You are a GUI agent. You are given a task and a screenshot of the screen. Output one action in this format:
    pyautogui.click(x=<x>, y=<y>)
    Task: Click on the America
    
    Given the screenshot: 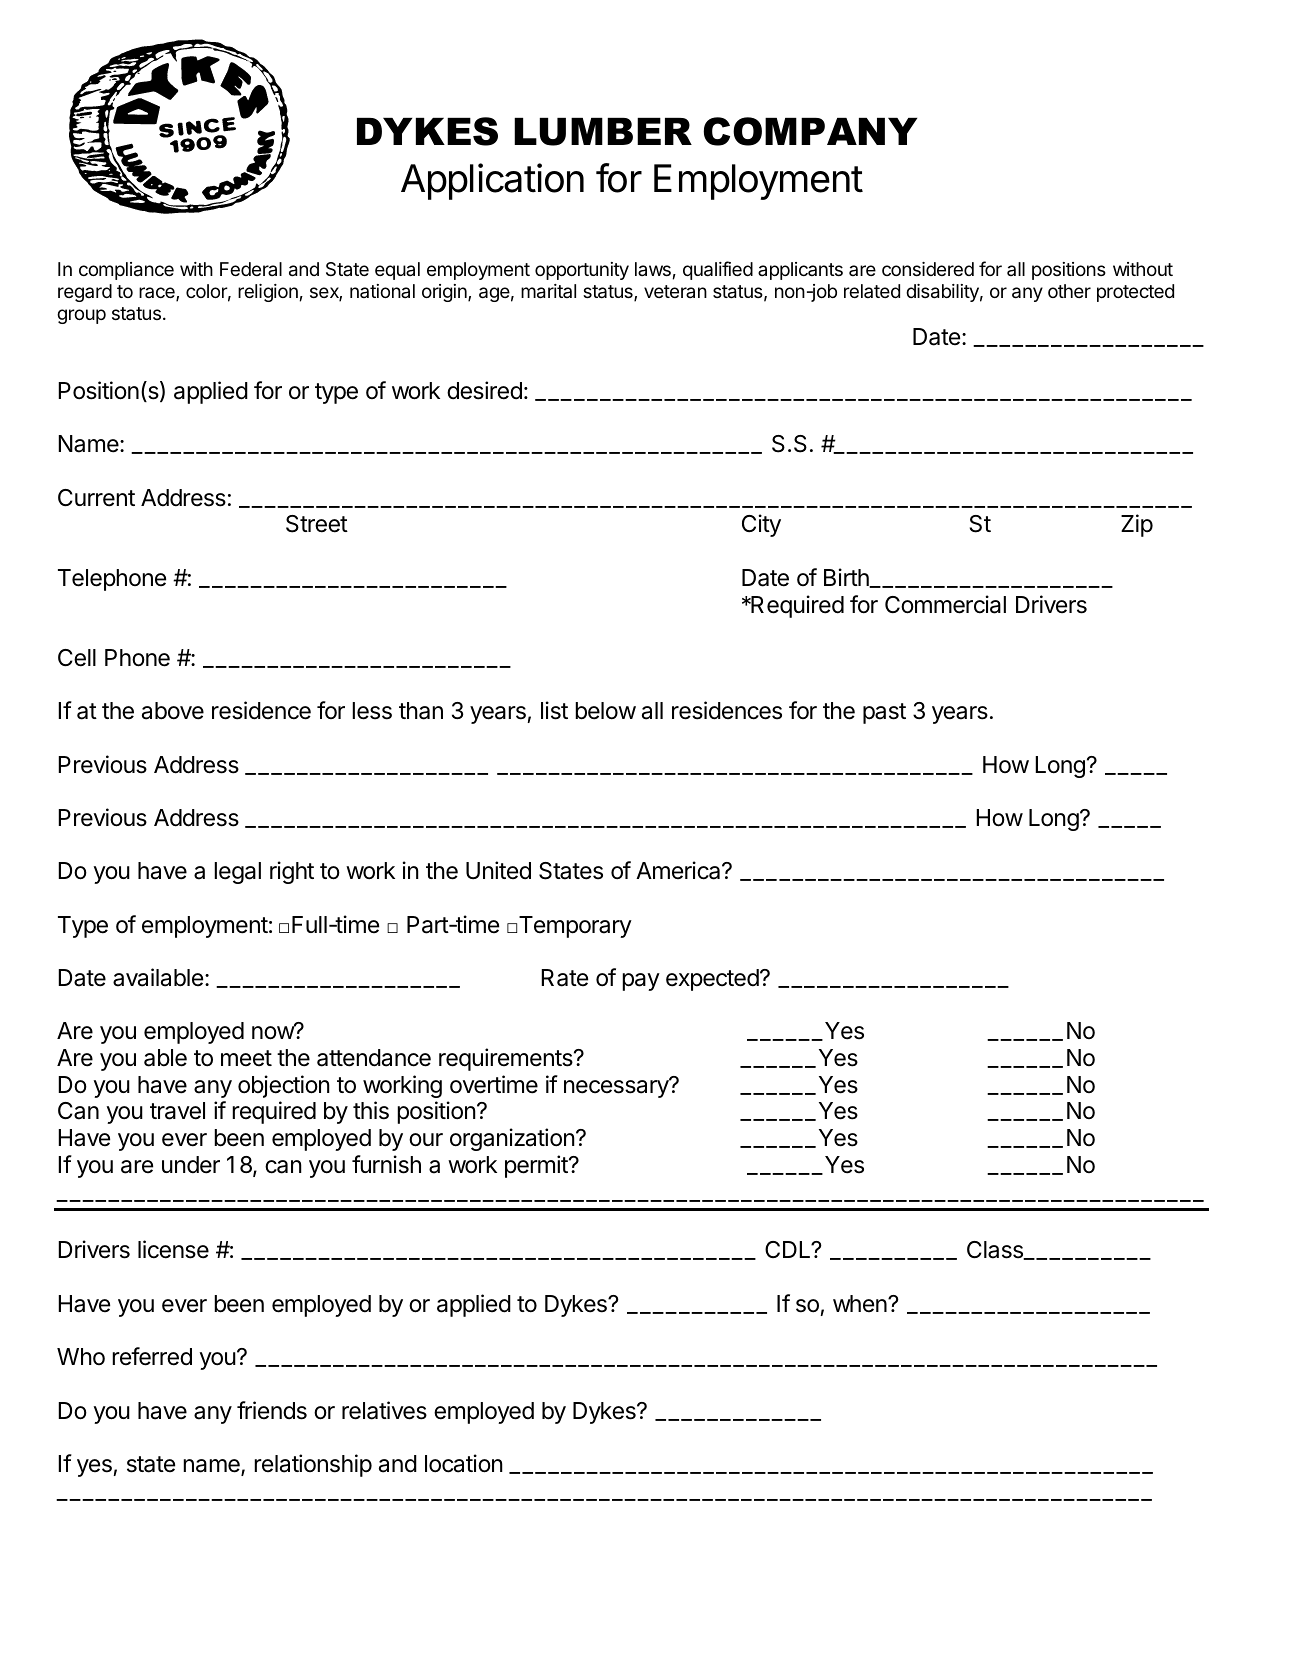 What is the action you would take?
    pyautogui.click(x=679, y=870)
